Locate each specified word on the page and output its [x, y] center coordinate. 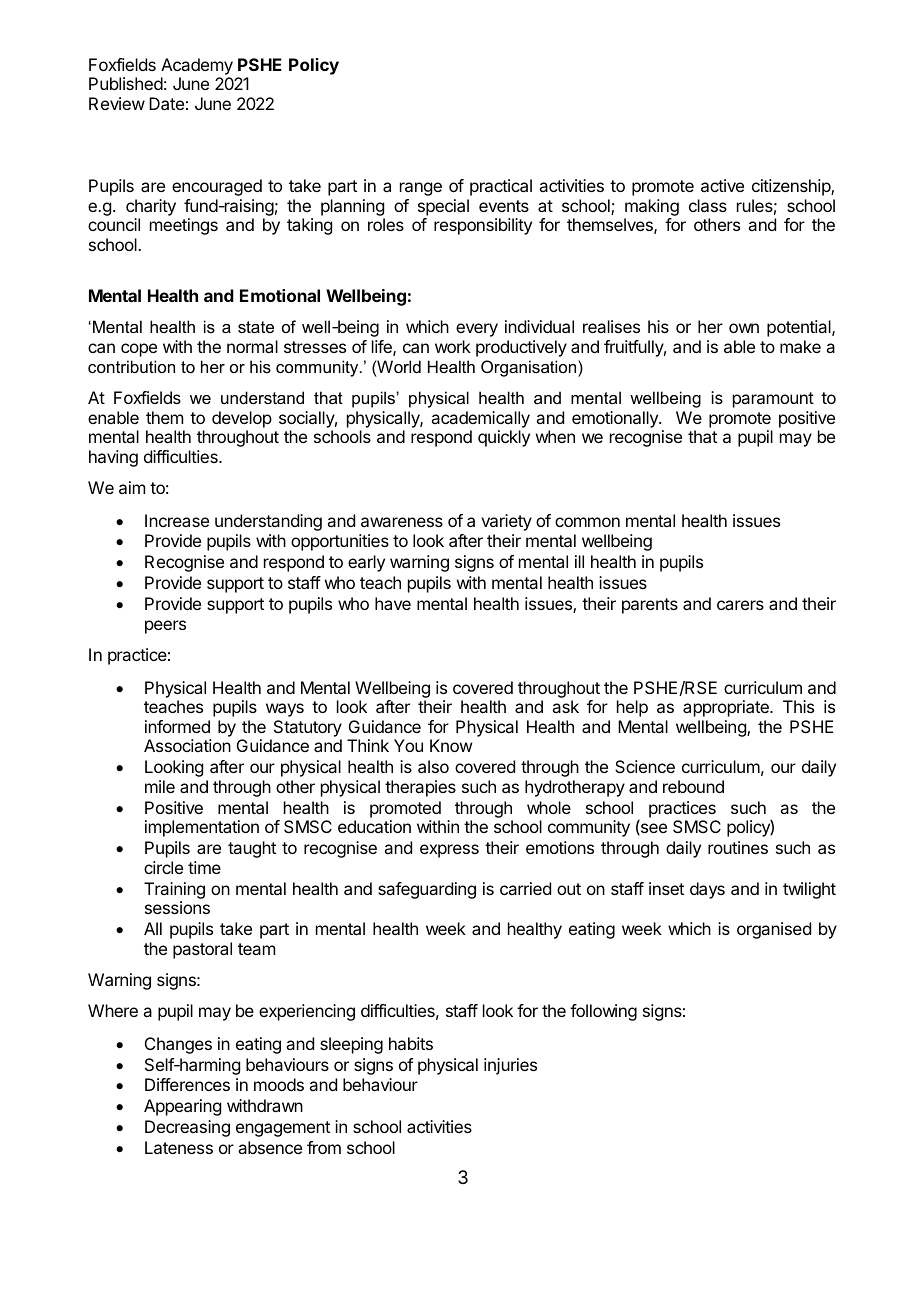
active [722, 185]
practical [501, 187]
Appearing [182, 1107]
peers [165, 627]
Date [166, 103]
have [393, 603]
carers [740, 605]
